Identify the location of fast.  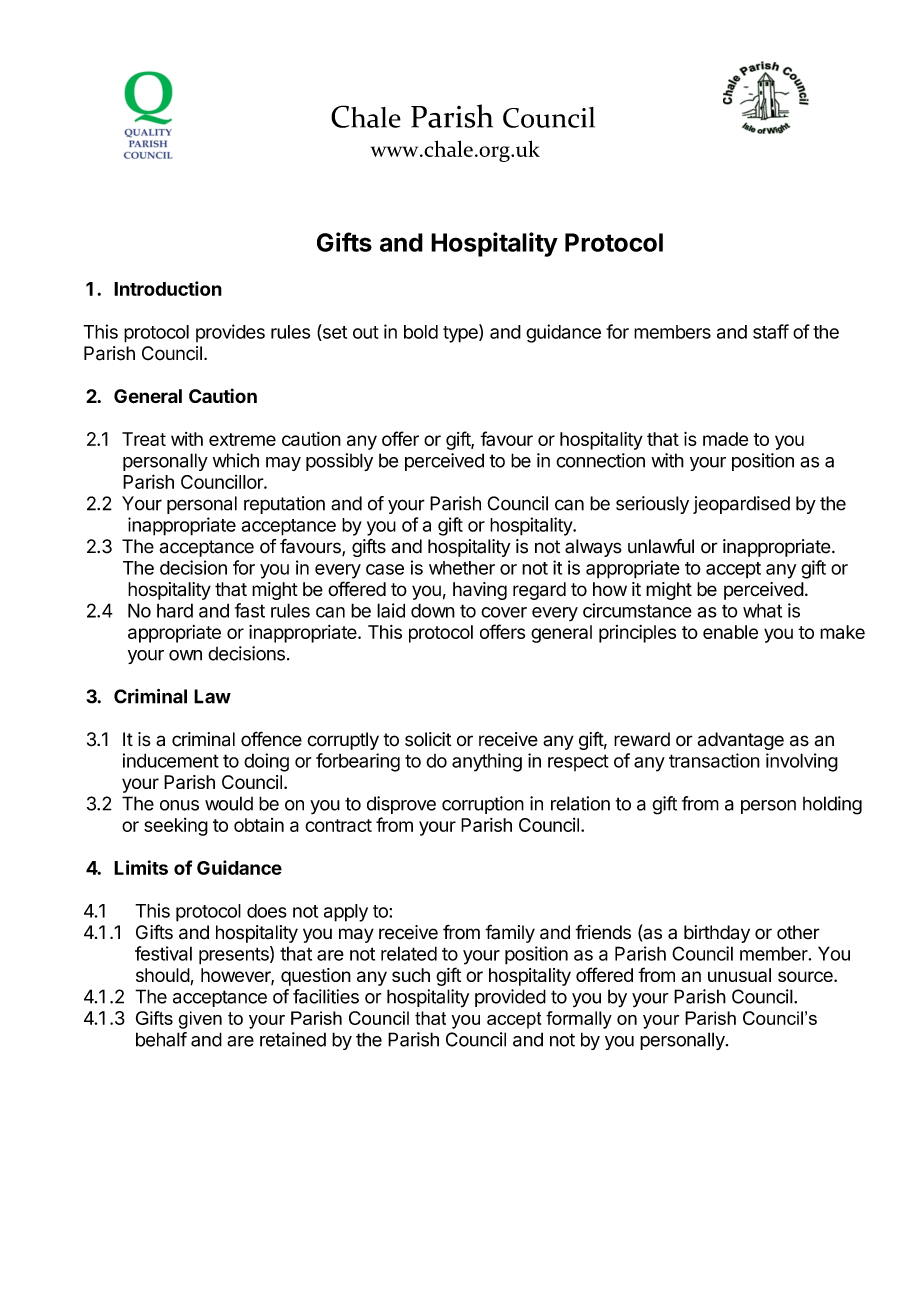
(250, 610).
